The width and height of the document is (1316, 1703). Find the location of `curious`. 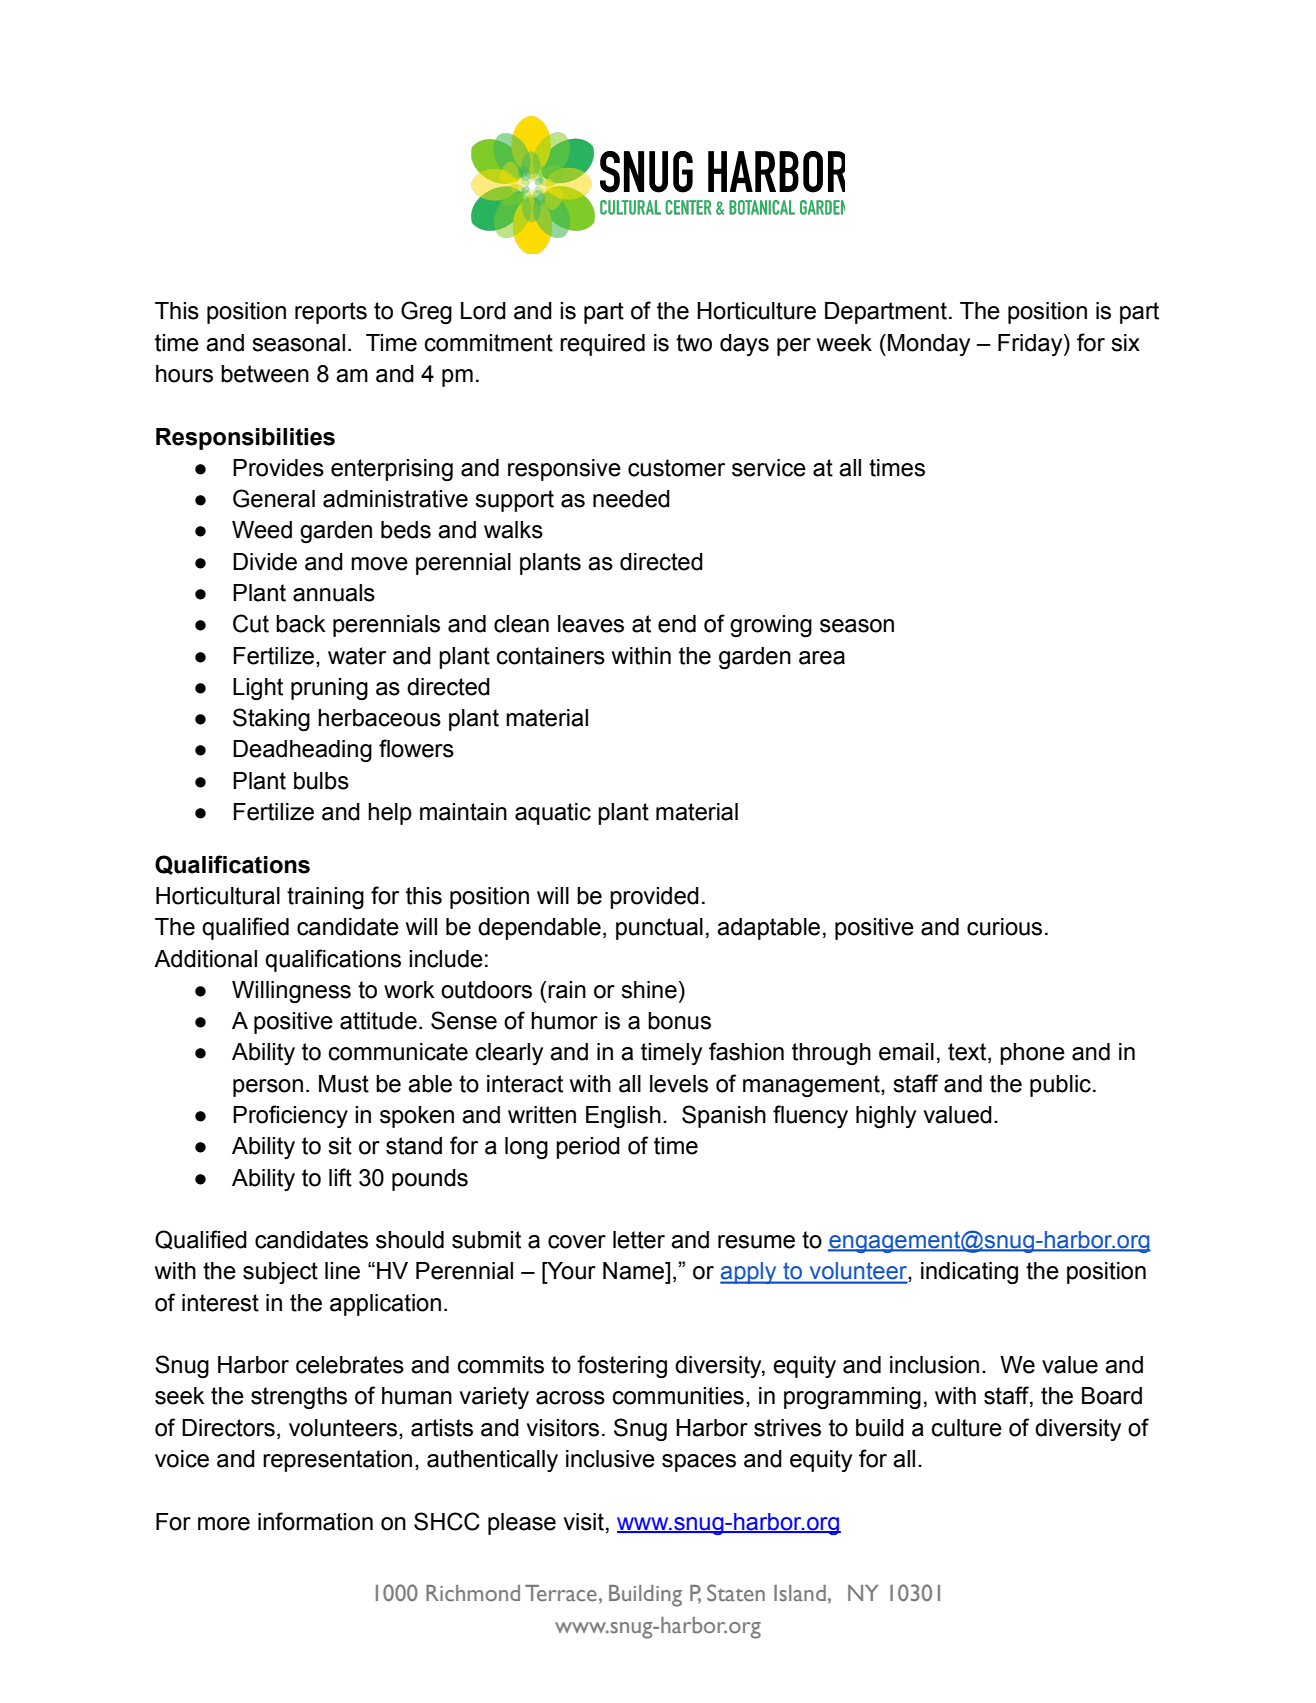

curious is located at coordinates (1004, 927).
